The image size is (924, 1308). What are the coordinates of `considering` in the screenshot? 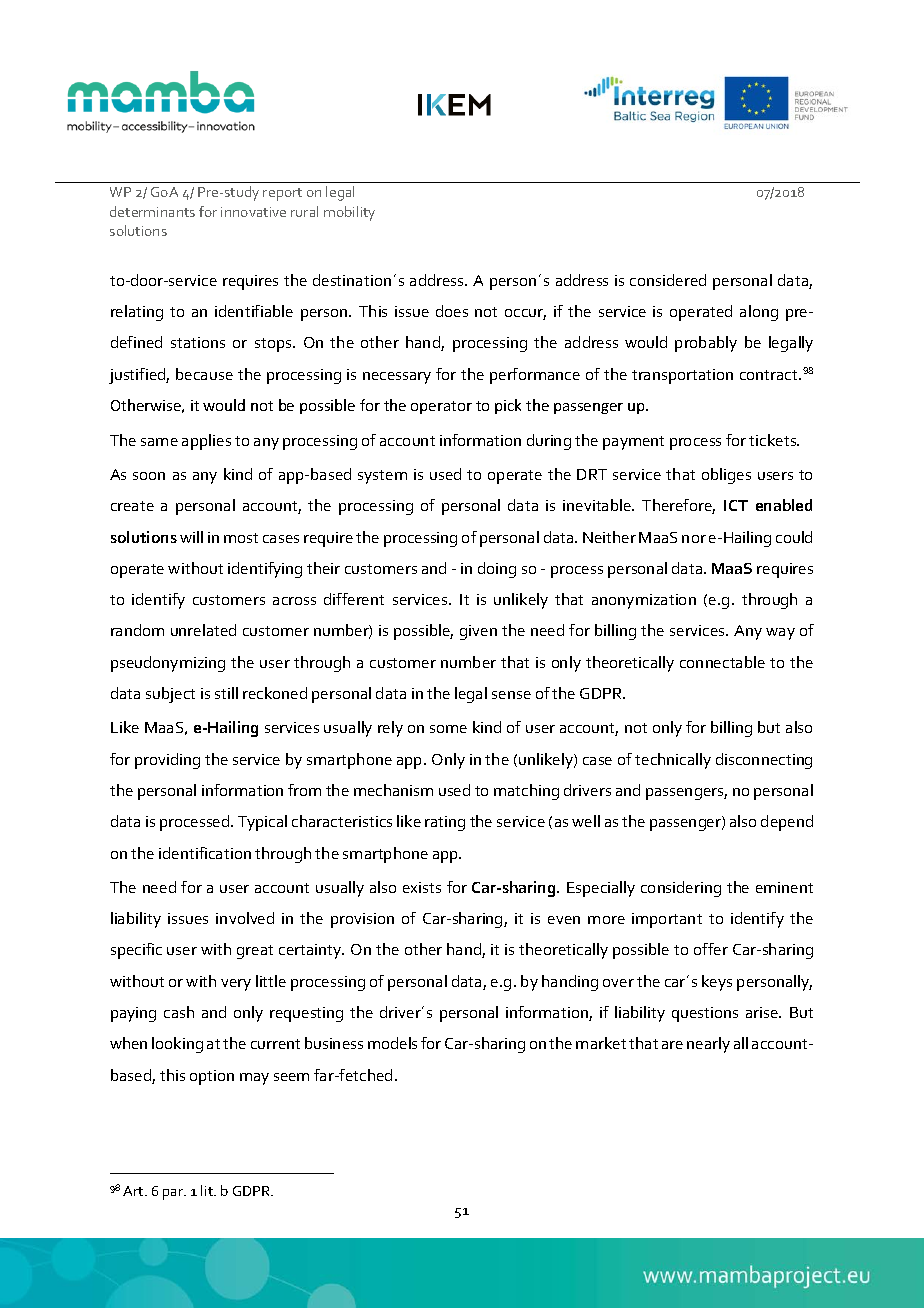 It's located at (681, 889).
